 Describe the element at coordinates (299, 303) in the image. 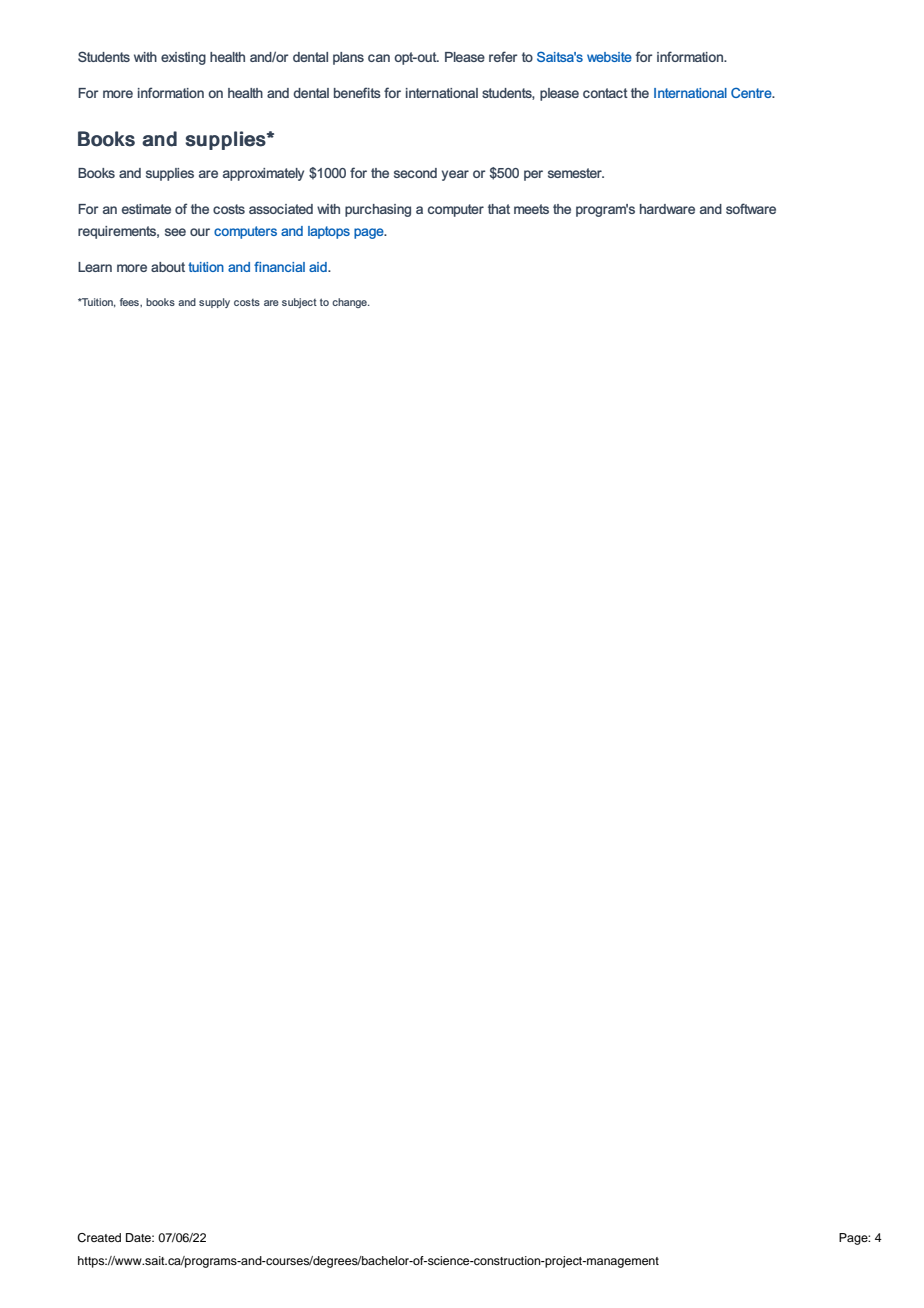

I see `subject` at that location.
